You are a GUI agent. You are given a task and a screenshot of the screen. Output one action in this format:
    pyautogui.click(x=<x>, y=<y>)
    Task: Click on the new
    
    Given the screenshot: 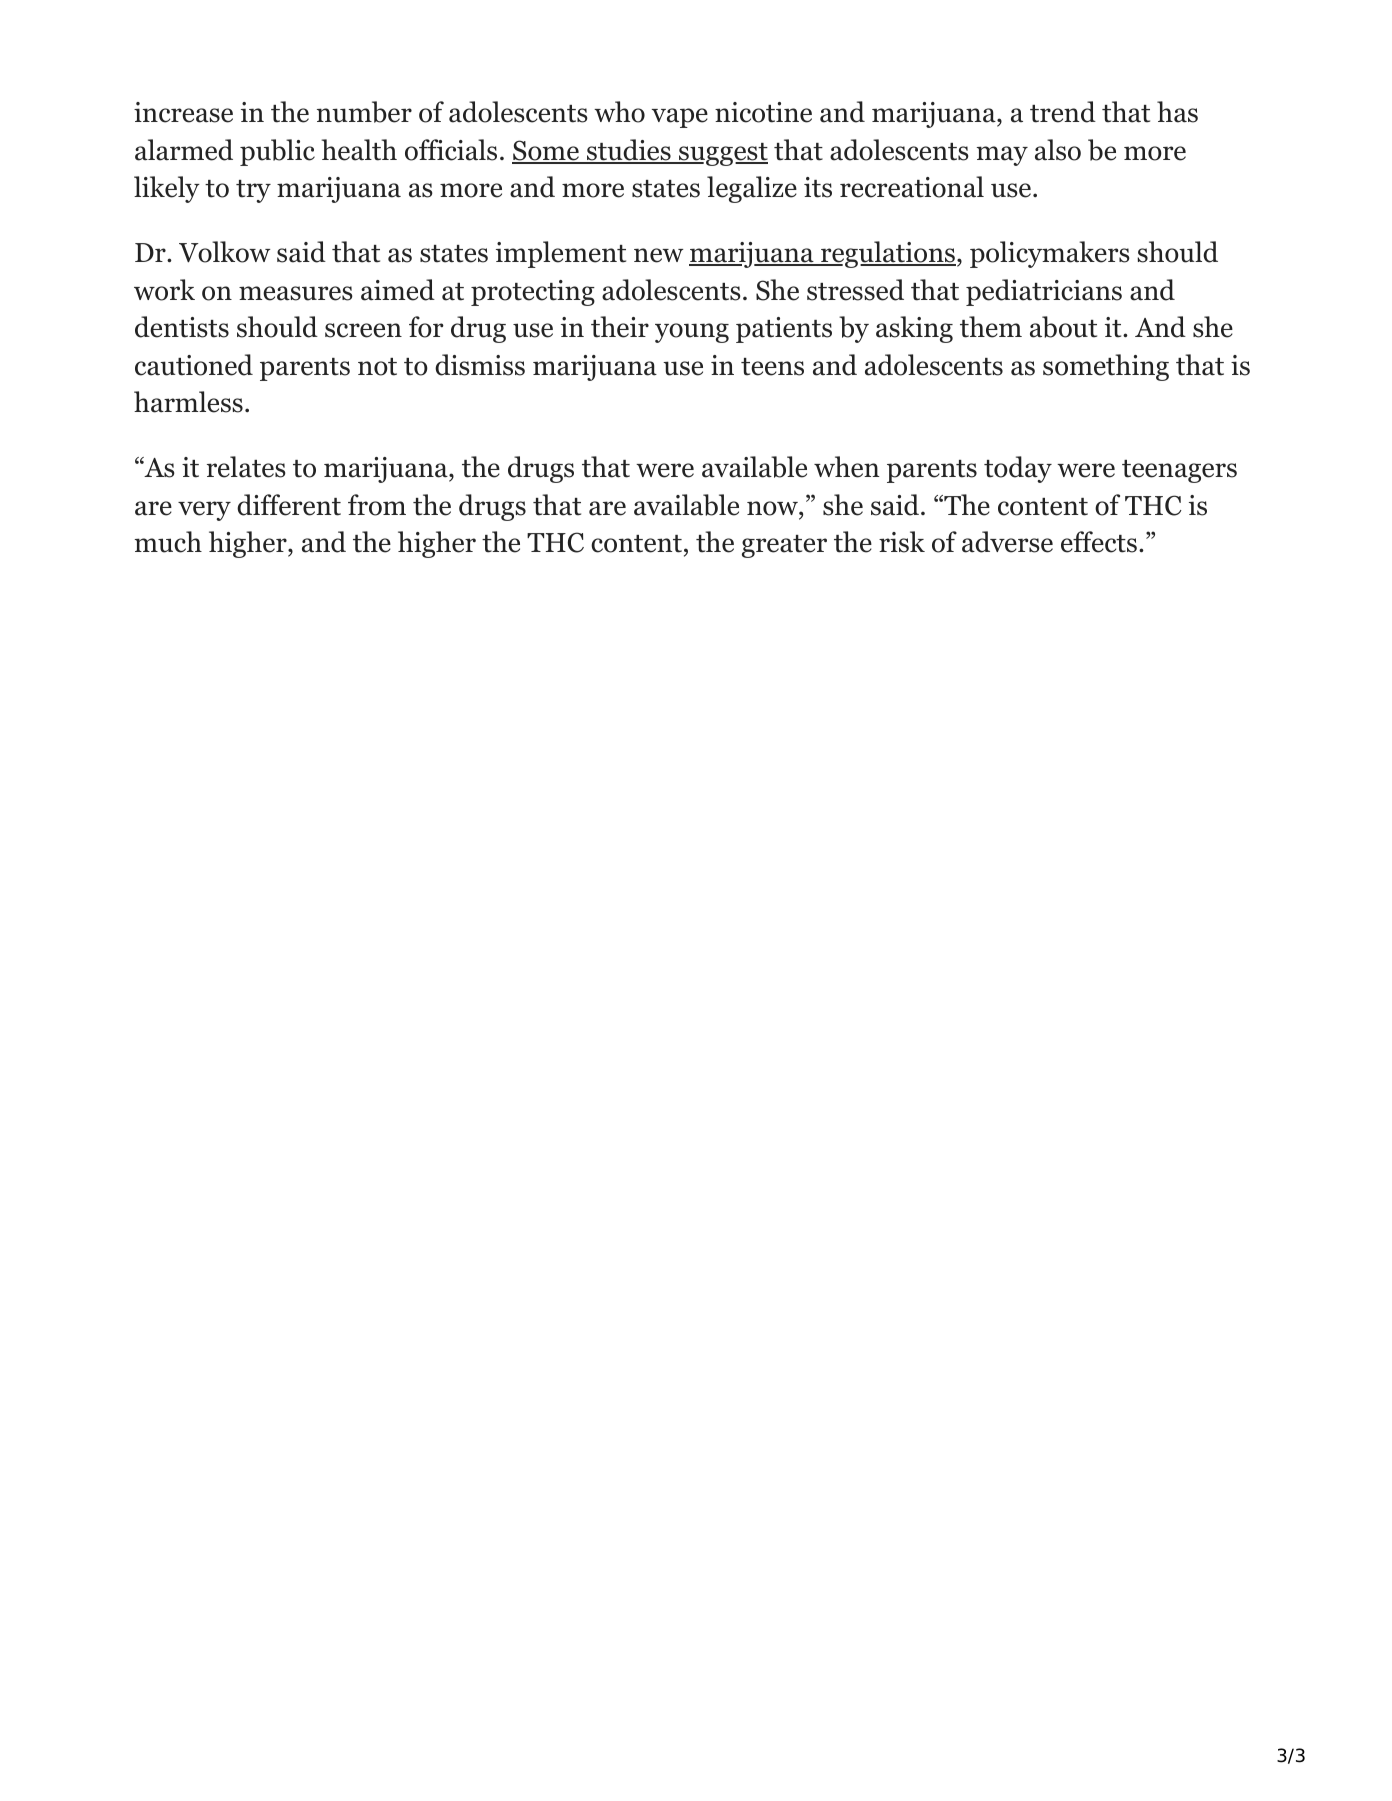 What is the action you would take?
    pyautogui.click(x=658, y=255)
